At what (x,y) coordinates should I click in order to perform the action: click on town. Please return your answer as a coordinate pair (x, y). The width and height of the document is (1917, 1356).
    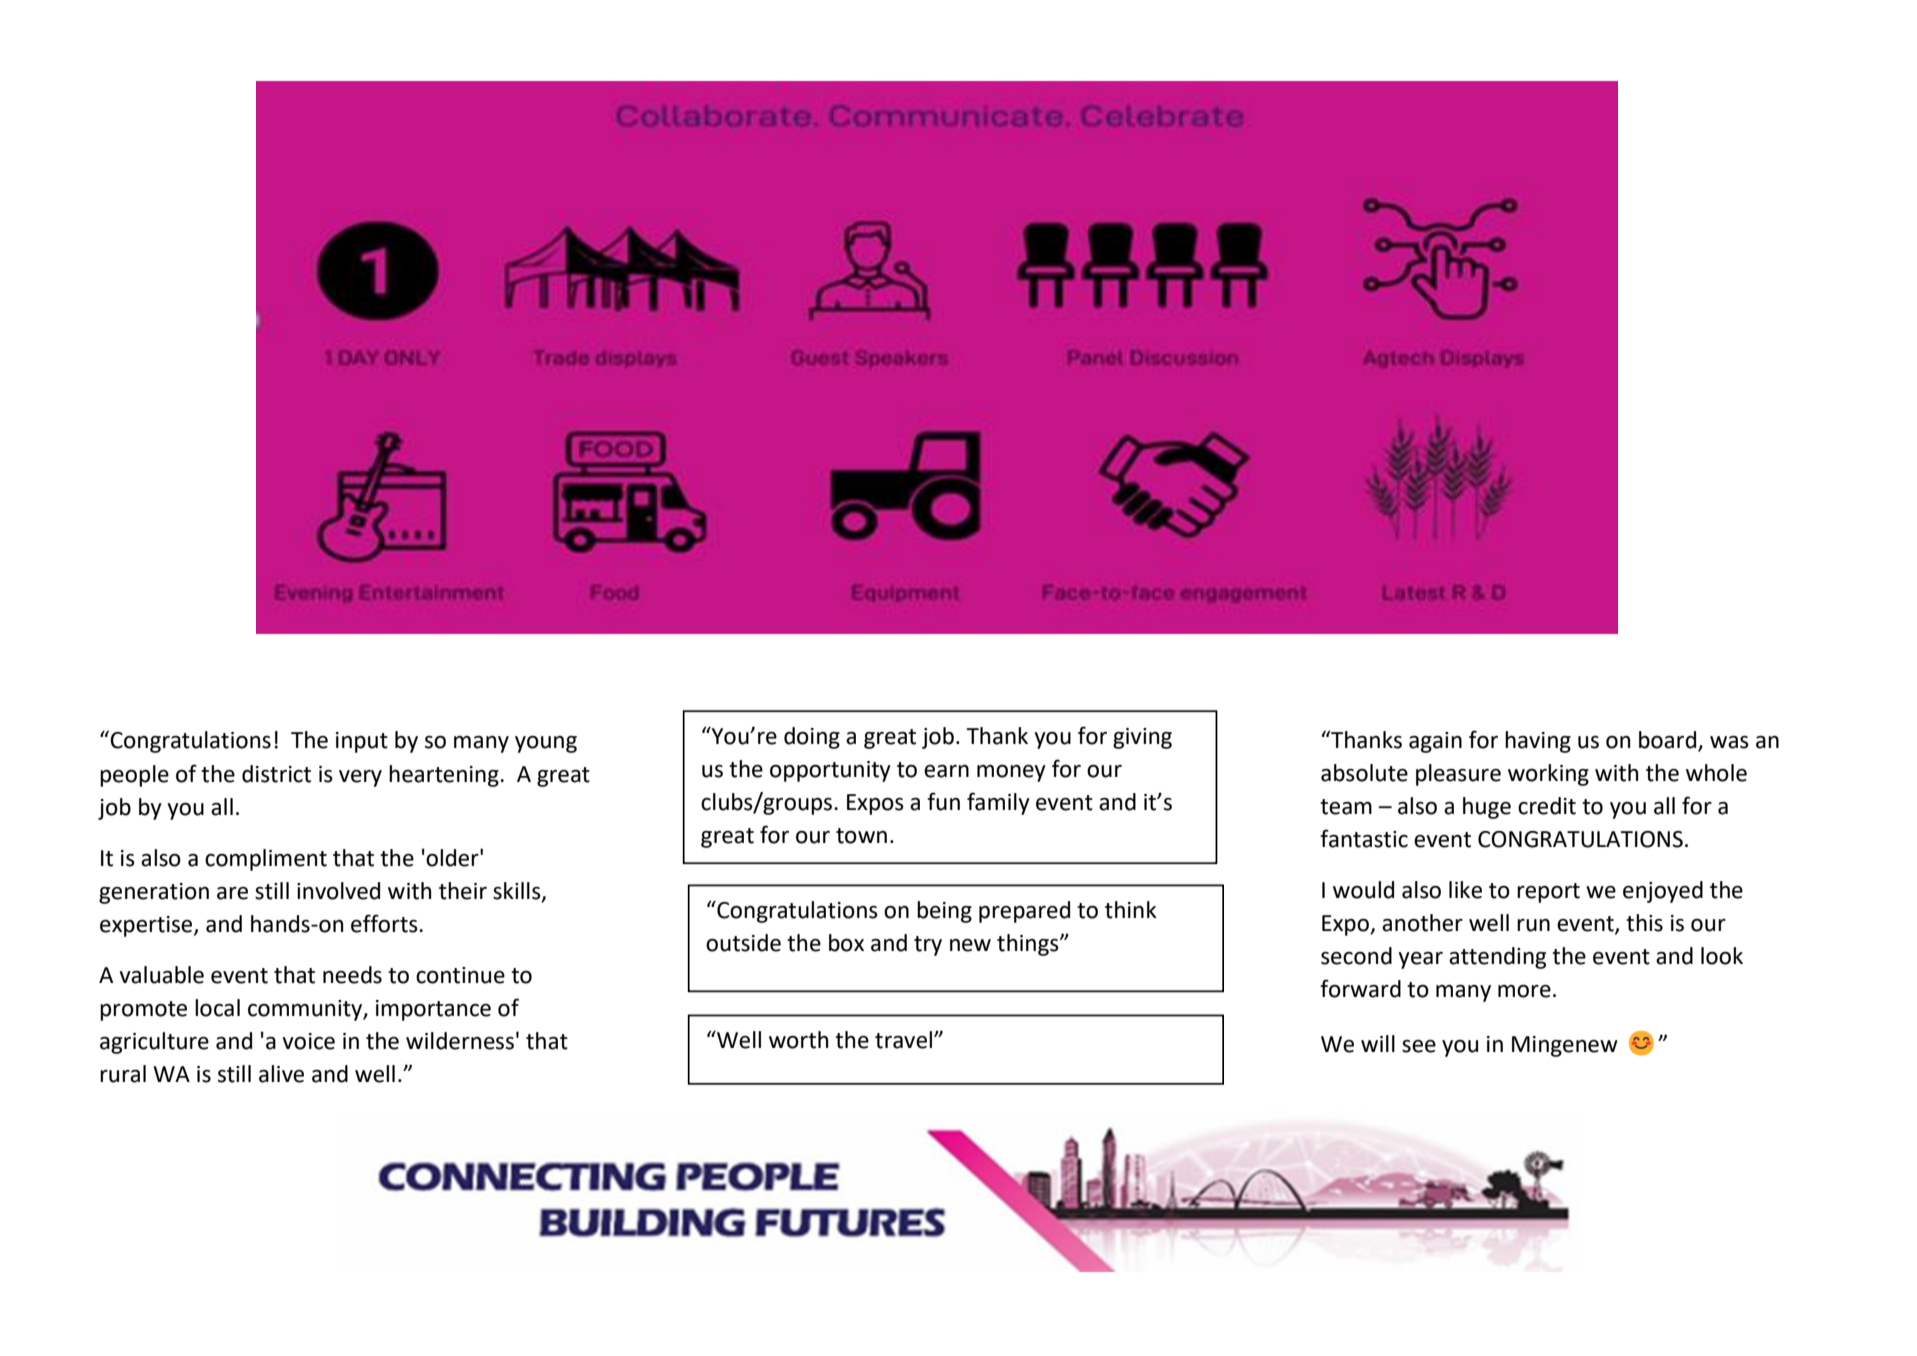
    Looking at the image, I should click on (861, 836).
